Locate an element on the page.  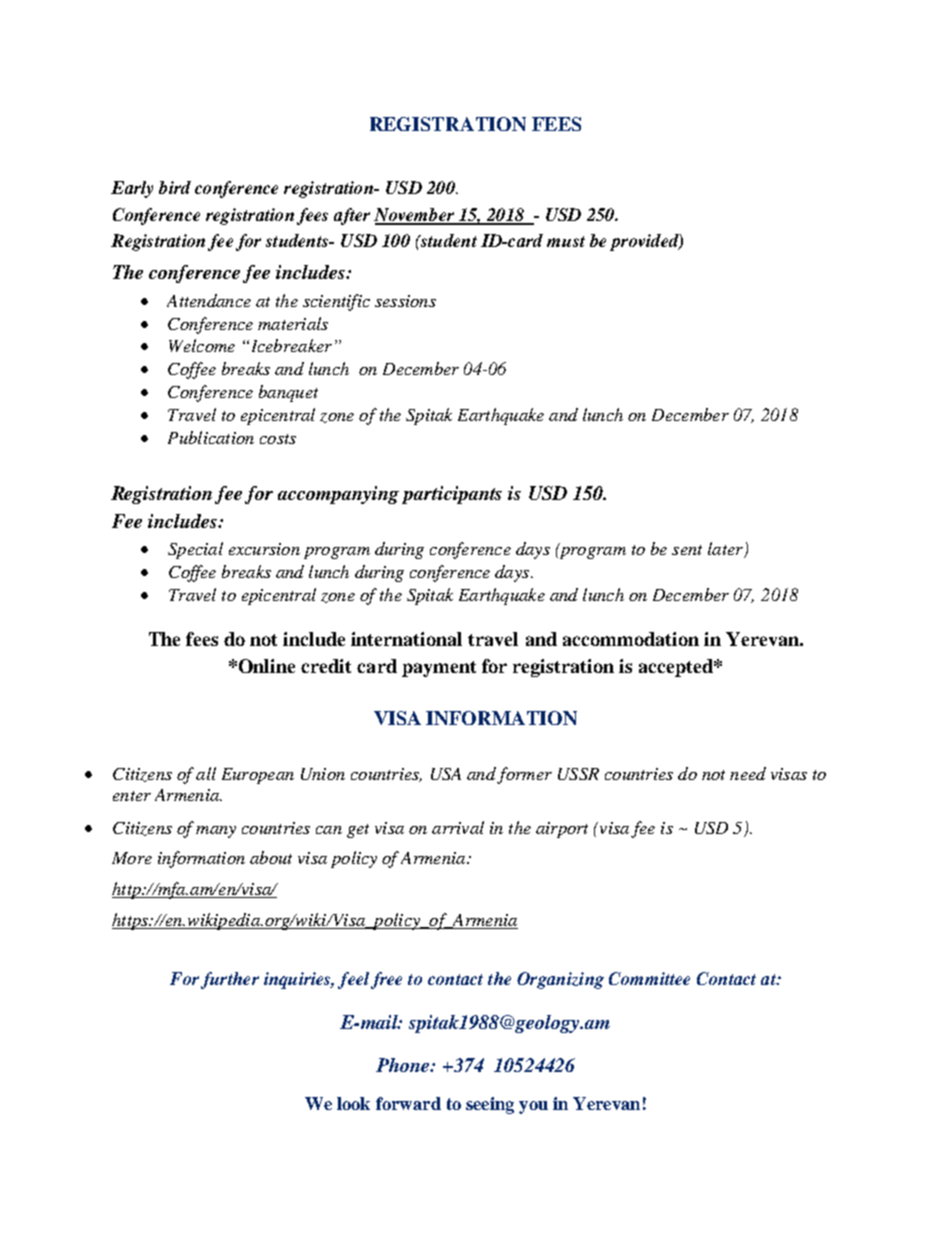
Committee is located at coordinates (649, 978).
